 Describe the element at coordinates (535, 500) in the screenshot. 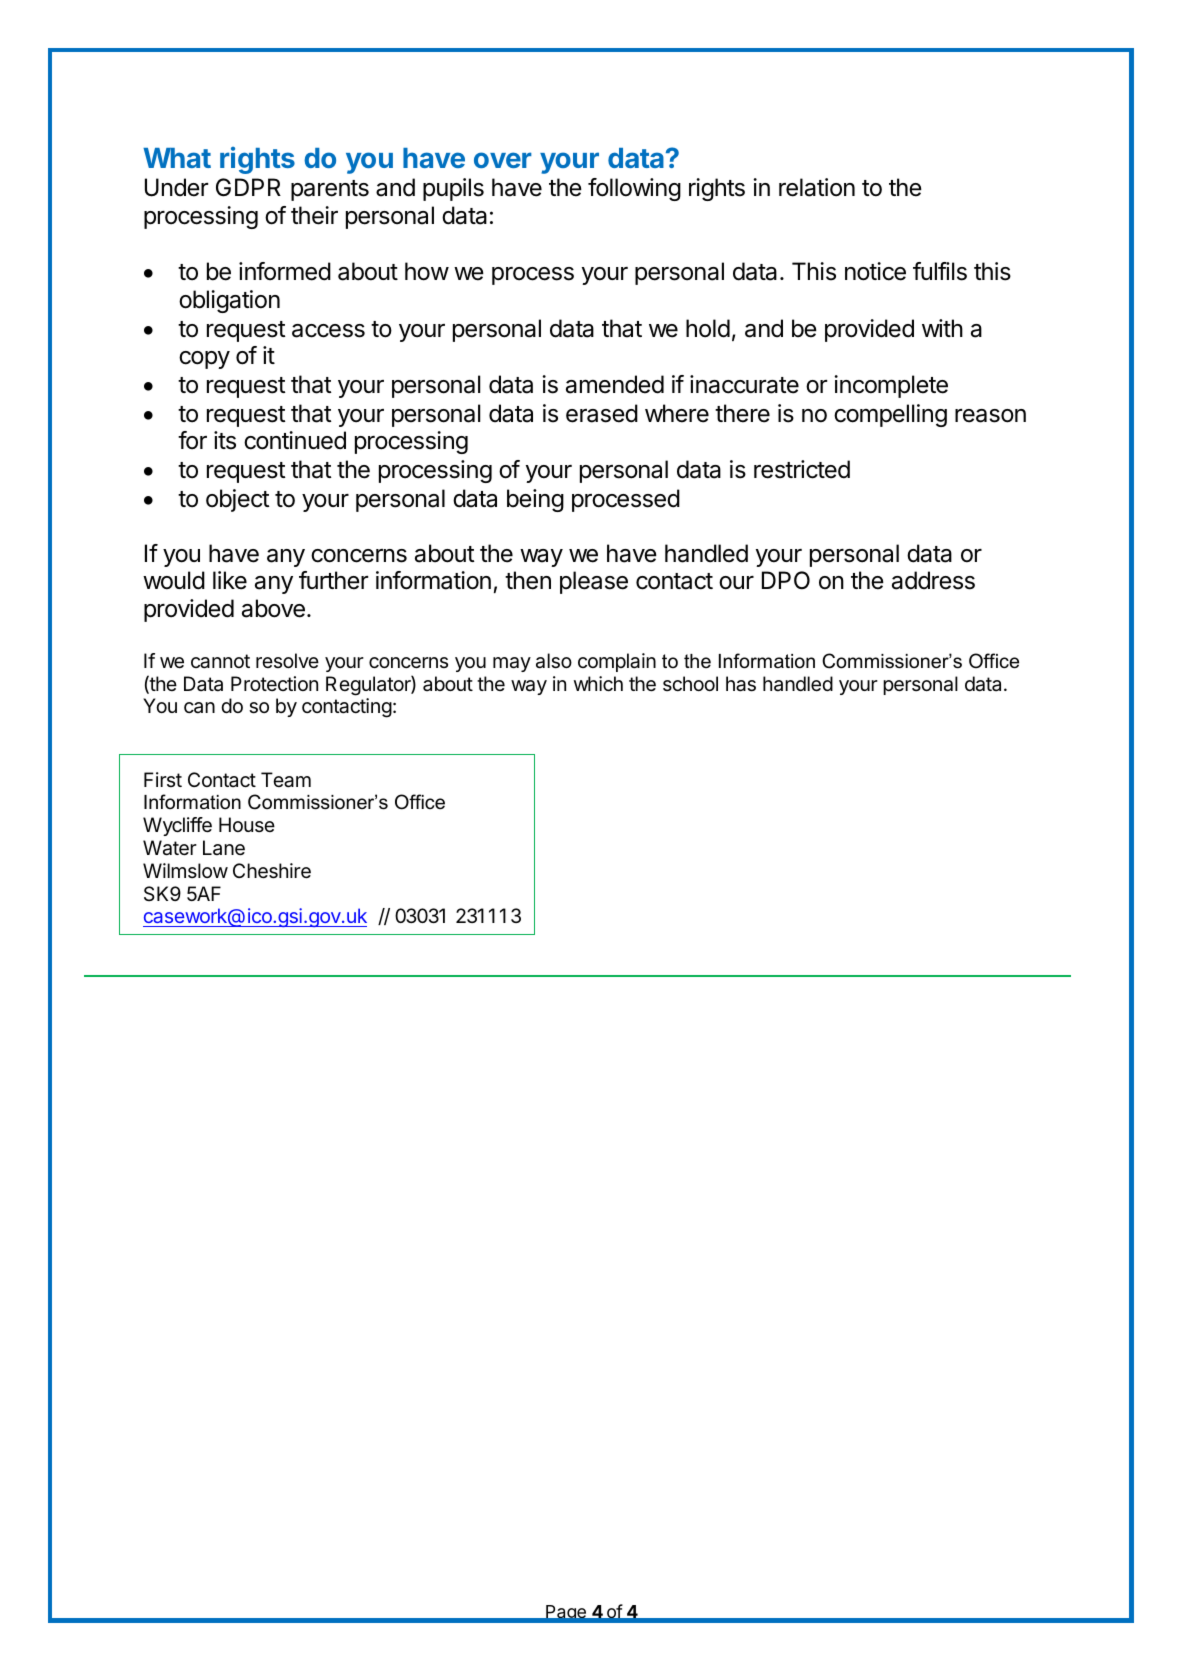

I see `being` at that location.
